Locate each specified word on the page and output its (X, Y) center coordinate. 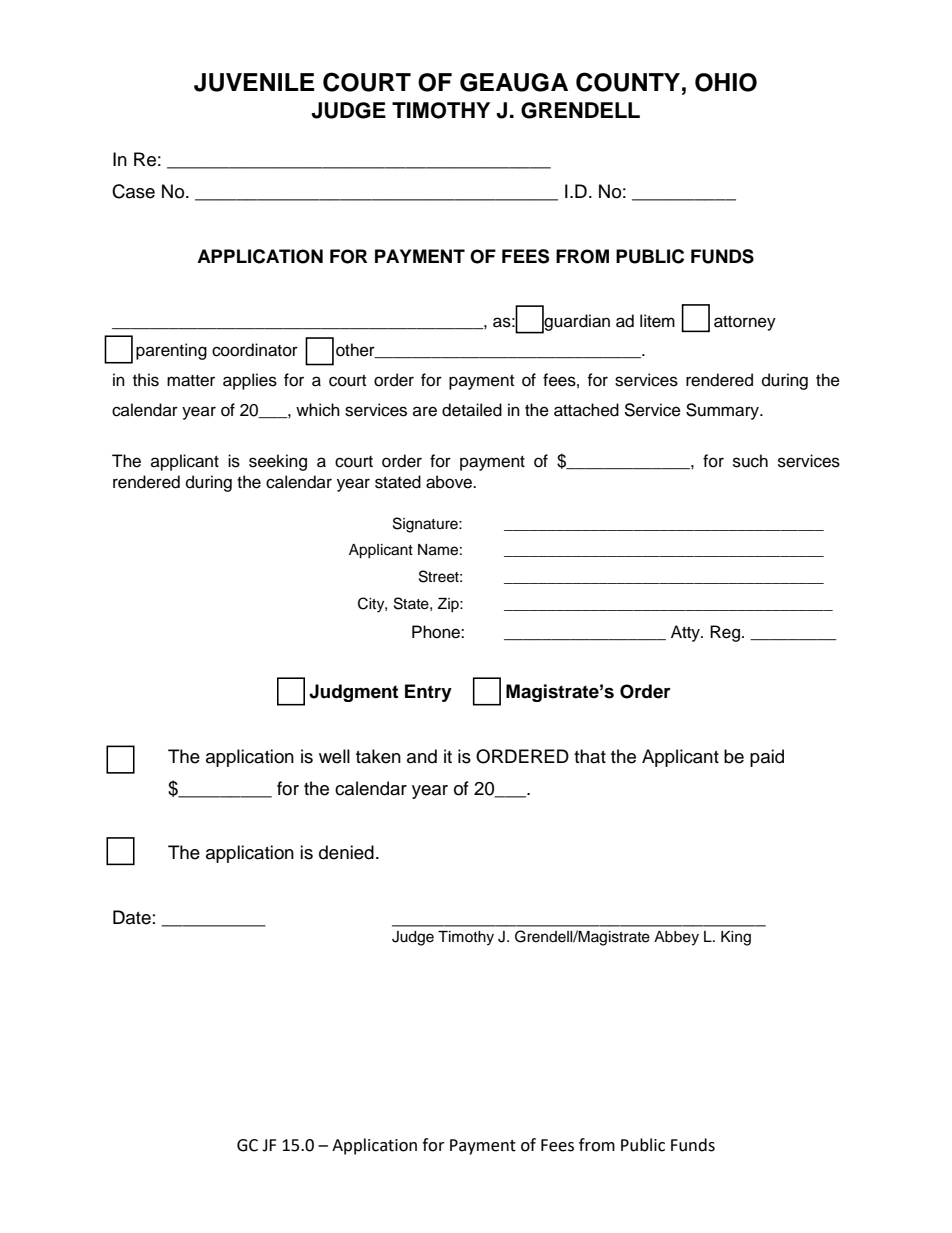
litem (657, 321)
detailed (472, 410)
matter (191, 381)
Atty (686, 633)
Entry (428, 693)
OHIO (726, 82)
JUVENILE (254, 82)
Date (132, 917)
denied (346, 852)
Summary (723, 411)
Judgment (353, 693)
